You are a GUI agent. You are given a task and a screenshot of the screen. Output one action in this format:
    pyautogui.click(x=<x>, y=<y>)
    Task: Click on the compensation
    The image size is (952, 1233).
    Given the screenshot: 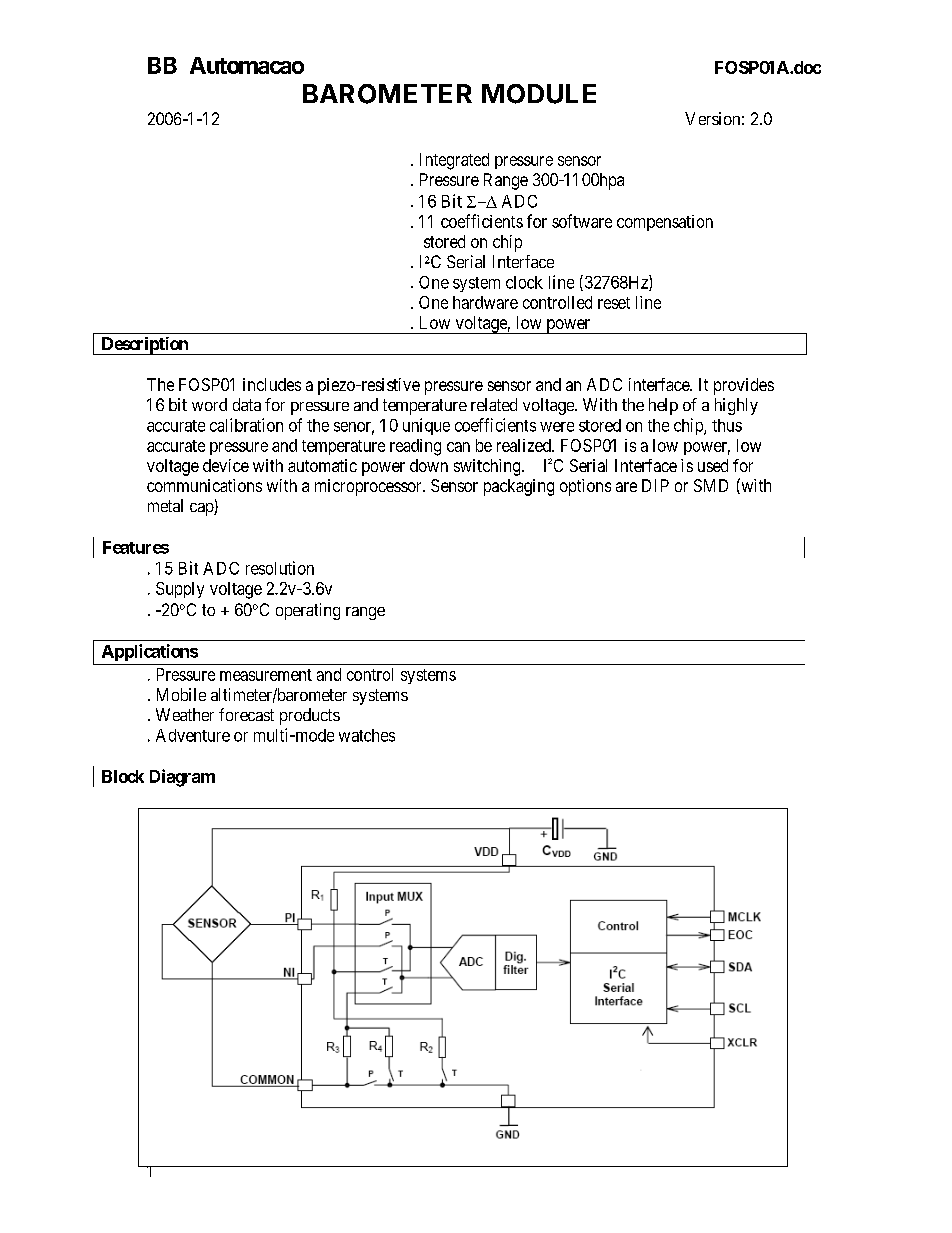 What is the action you would take?
    pyautogui.click(x=665, y=223)
